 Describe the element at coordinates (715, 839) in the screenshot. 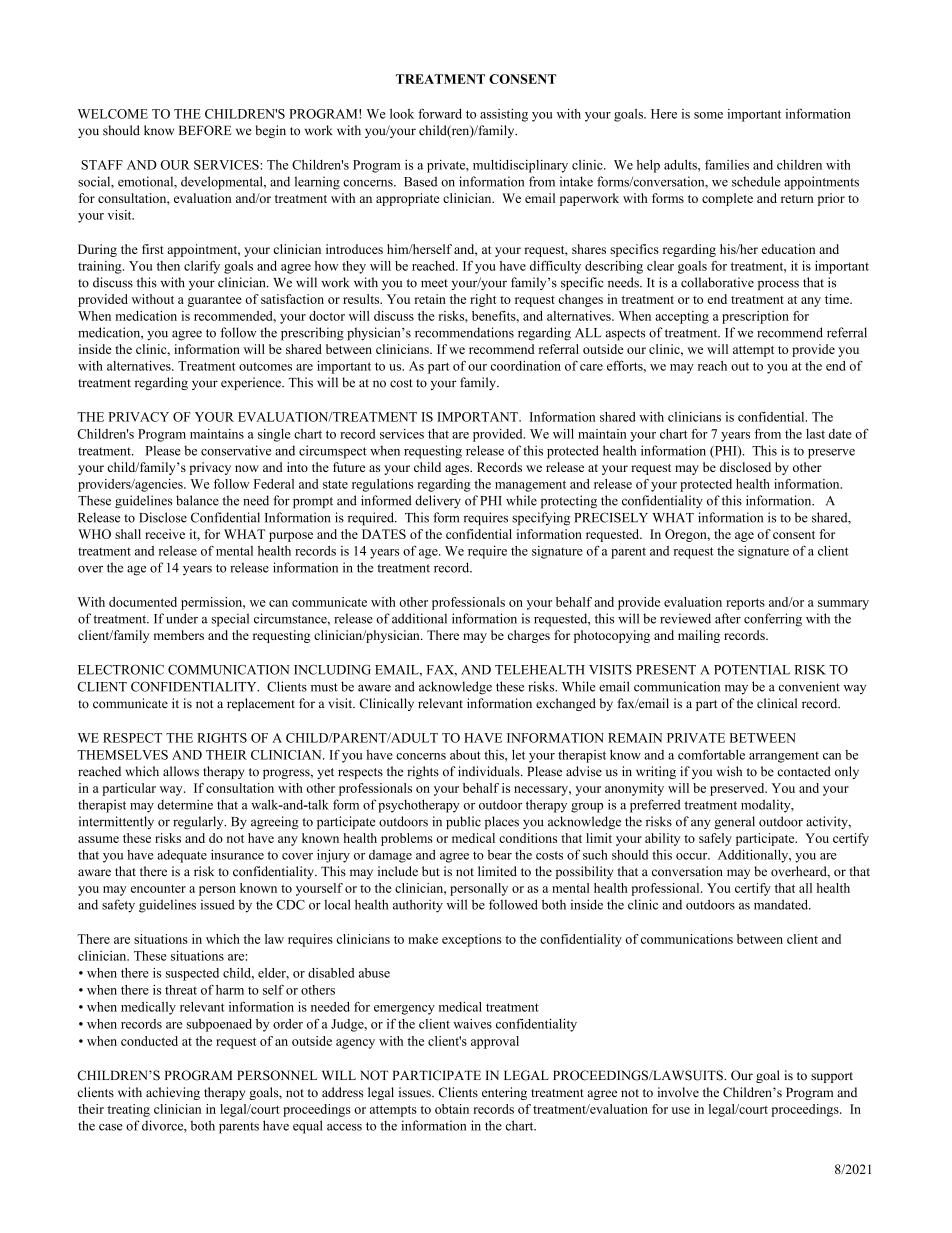

I see `safely` at that location.
